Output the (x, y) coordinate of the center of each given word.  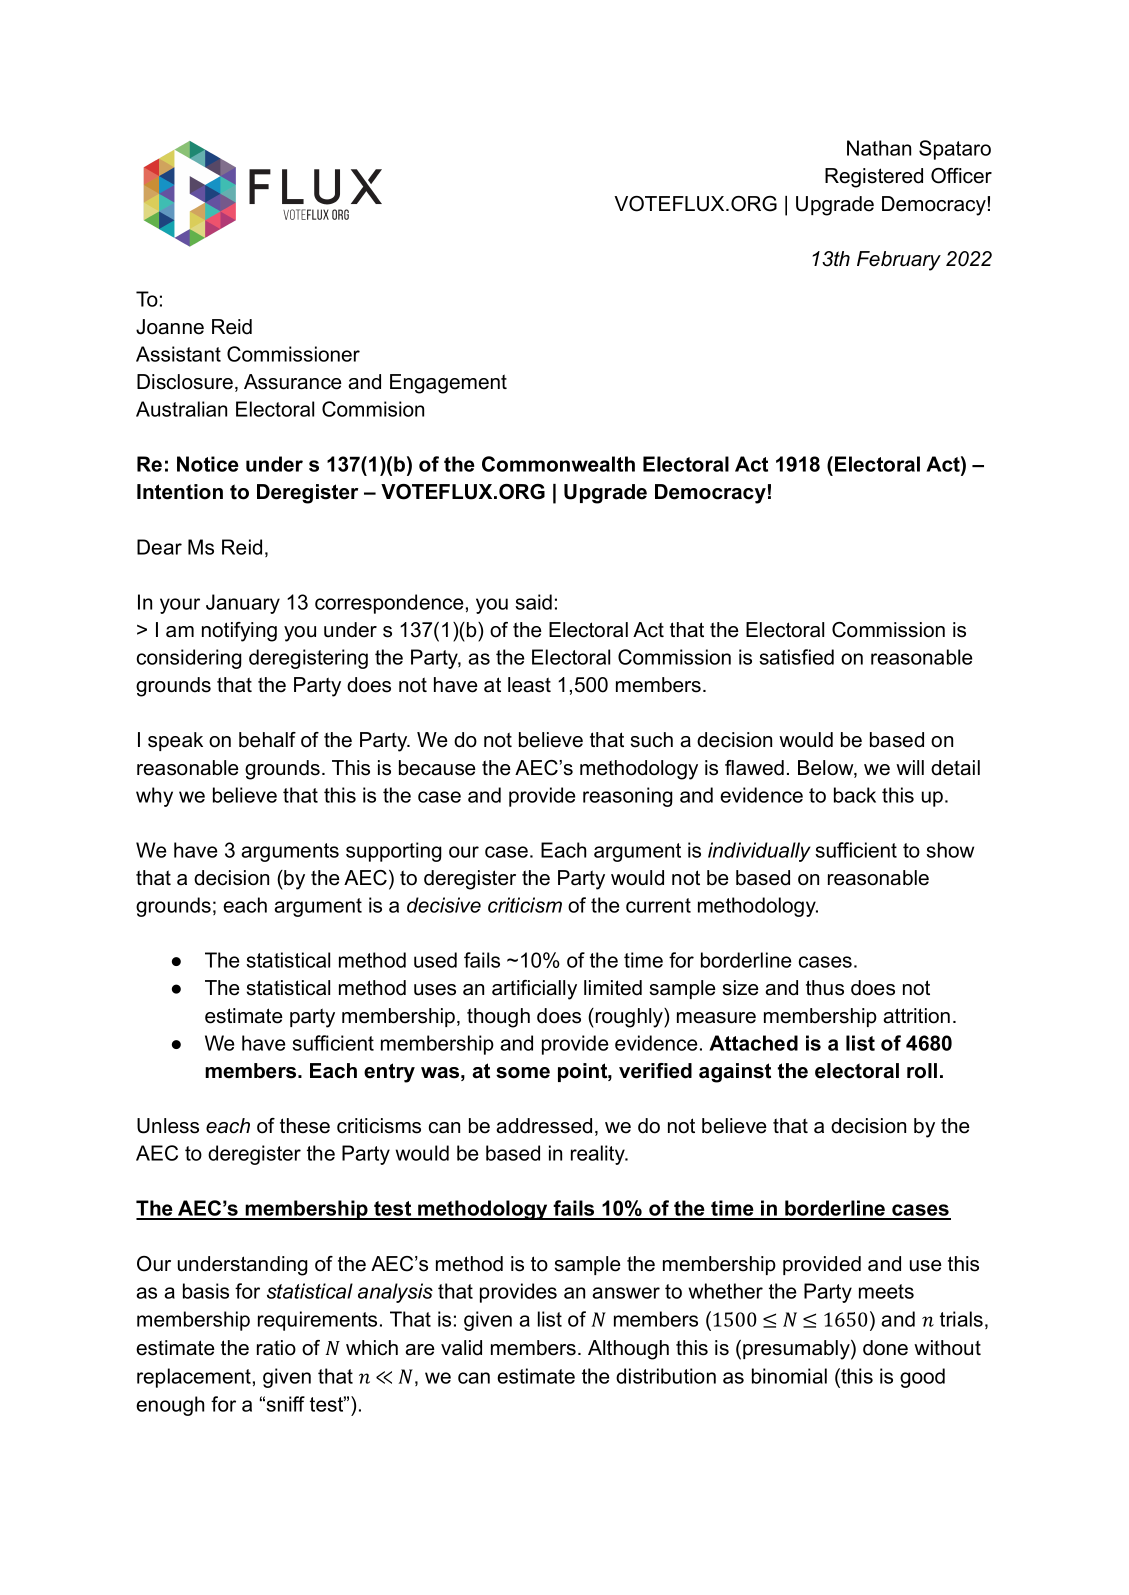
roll (922, 1071)
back (855, 795)
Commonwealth (558, 464)
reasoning (628, 797)
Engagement (448, 384)
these (305, 1126)
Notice (208, 464)
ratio (276, 1348)
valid (461, 1348)
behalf (267, 740)
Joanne (170, 327)
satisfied (796, 657)
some (523, 1073)
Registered (874, 178)
